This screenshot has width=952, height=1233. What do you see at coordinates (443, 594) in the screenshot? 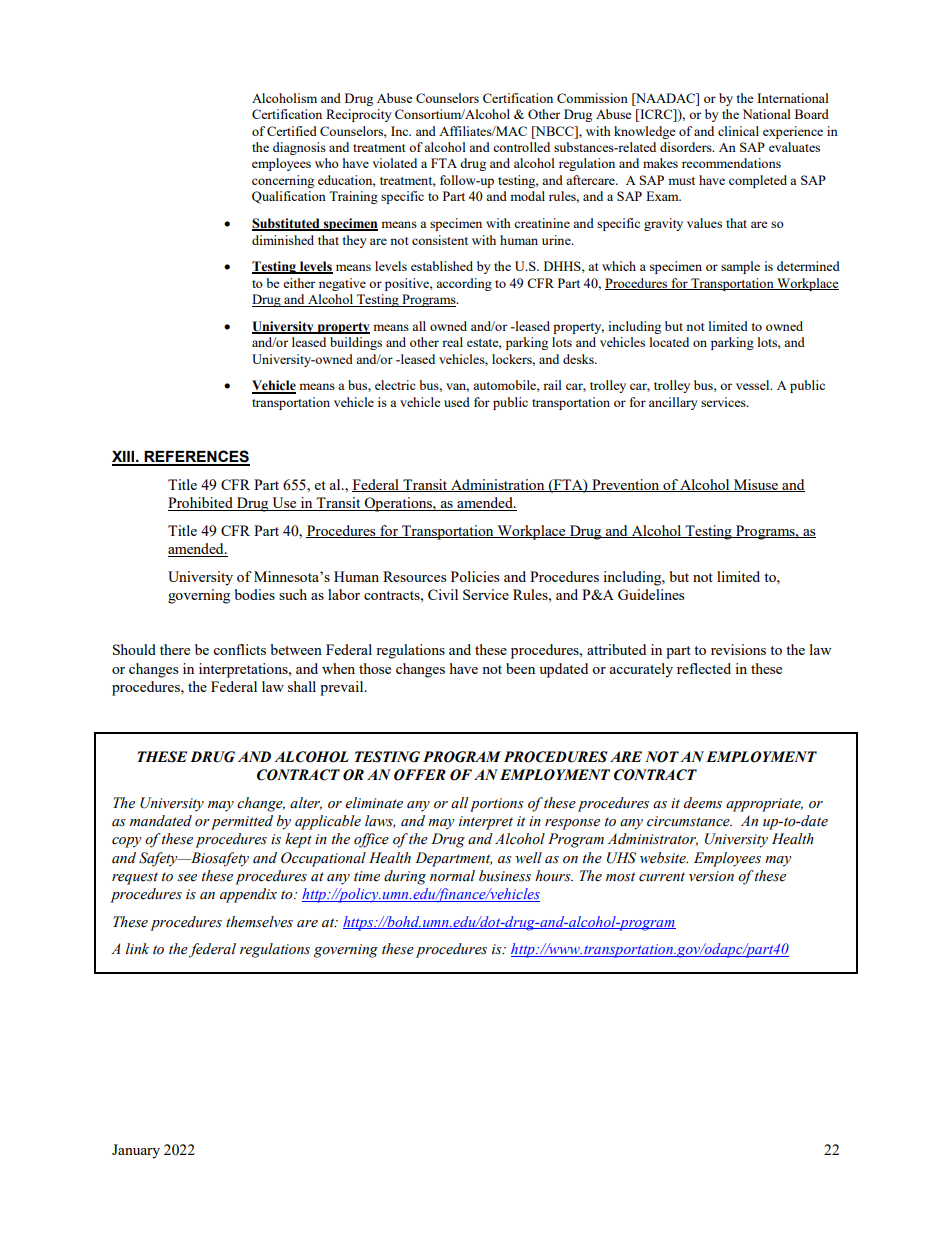
I see `Civil` at bounding box center [443, 594].
